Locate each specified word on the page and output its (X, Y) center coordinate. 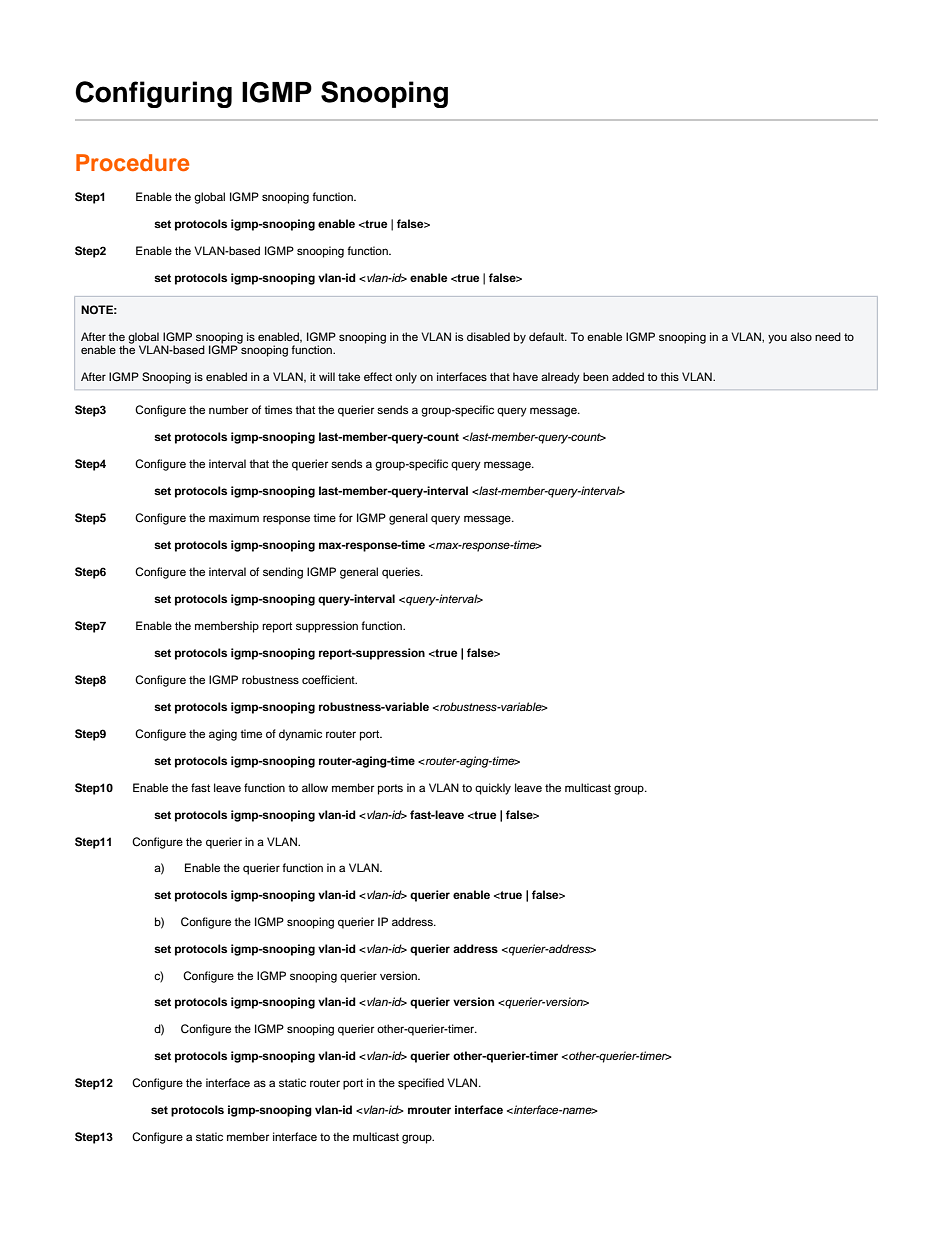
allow (315, 787)
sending (283, 573)
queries (402, 573)
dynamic (300, 735)
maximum (234, 517)
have (525, 376)
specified (421, 1084)
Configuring (153, 94)
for (346, 517)
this (669, 376)
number (228, 409)
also (801, 336)
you (777, 339)
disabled (488, 336)
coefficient (329, 679)
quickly (493, 789)
